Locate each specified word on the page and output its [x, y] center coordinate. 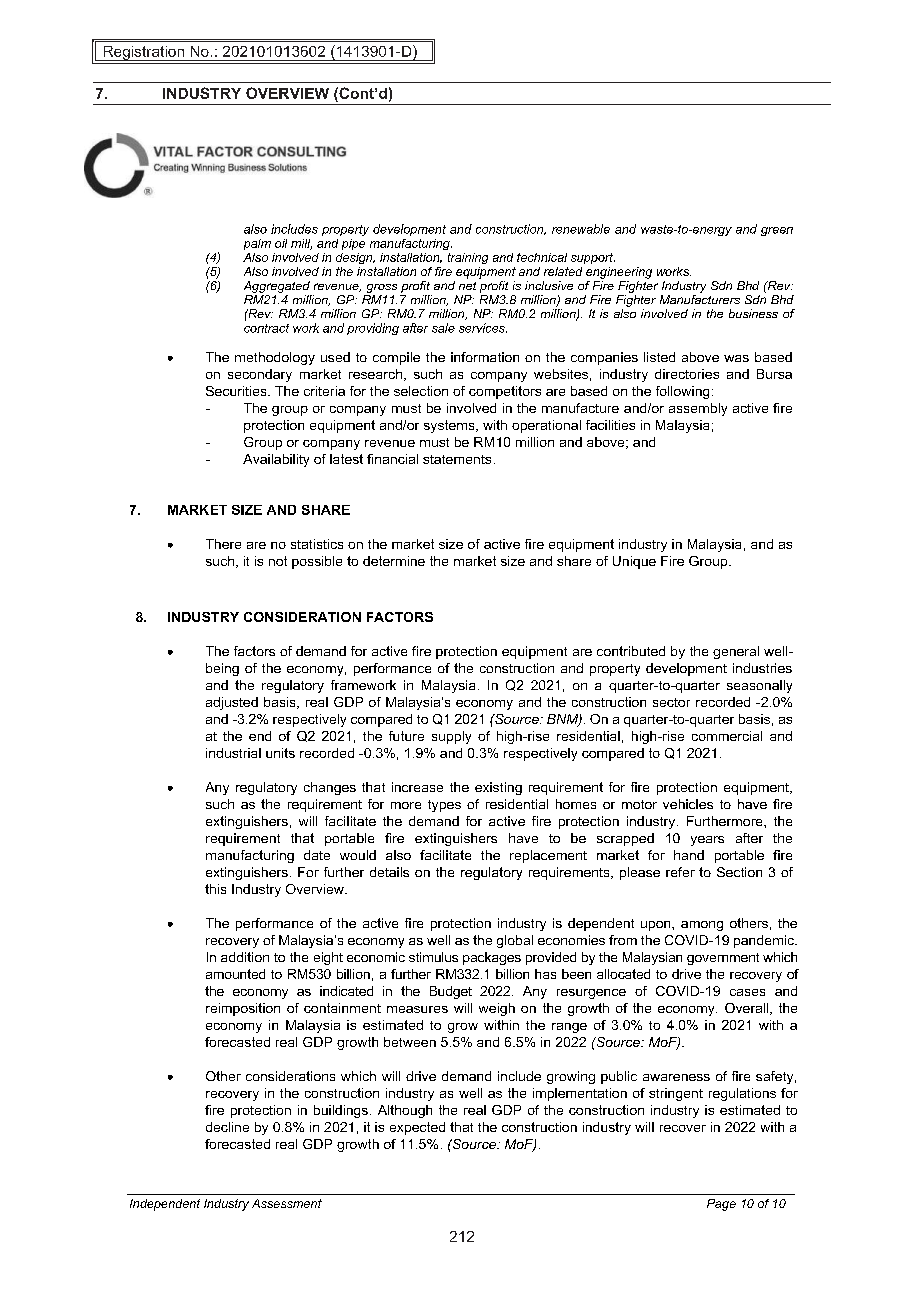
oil [281, 243]
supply [451, 737]
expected [417, 1128]
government [723, 959]
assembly [698, 409]
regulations [742, 1094]
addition [245, 957]
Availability [276, 460]
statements [457, 459]
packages [492, 958]
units [280, 753]
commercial [727, 736]
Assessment [287, 1203]
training [468, 258]
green [777, 231]
